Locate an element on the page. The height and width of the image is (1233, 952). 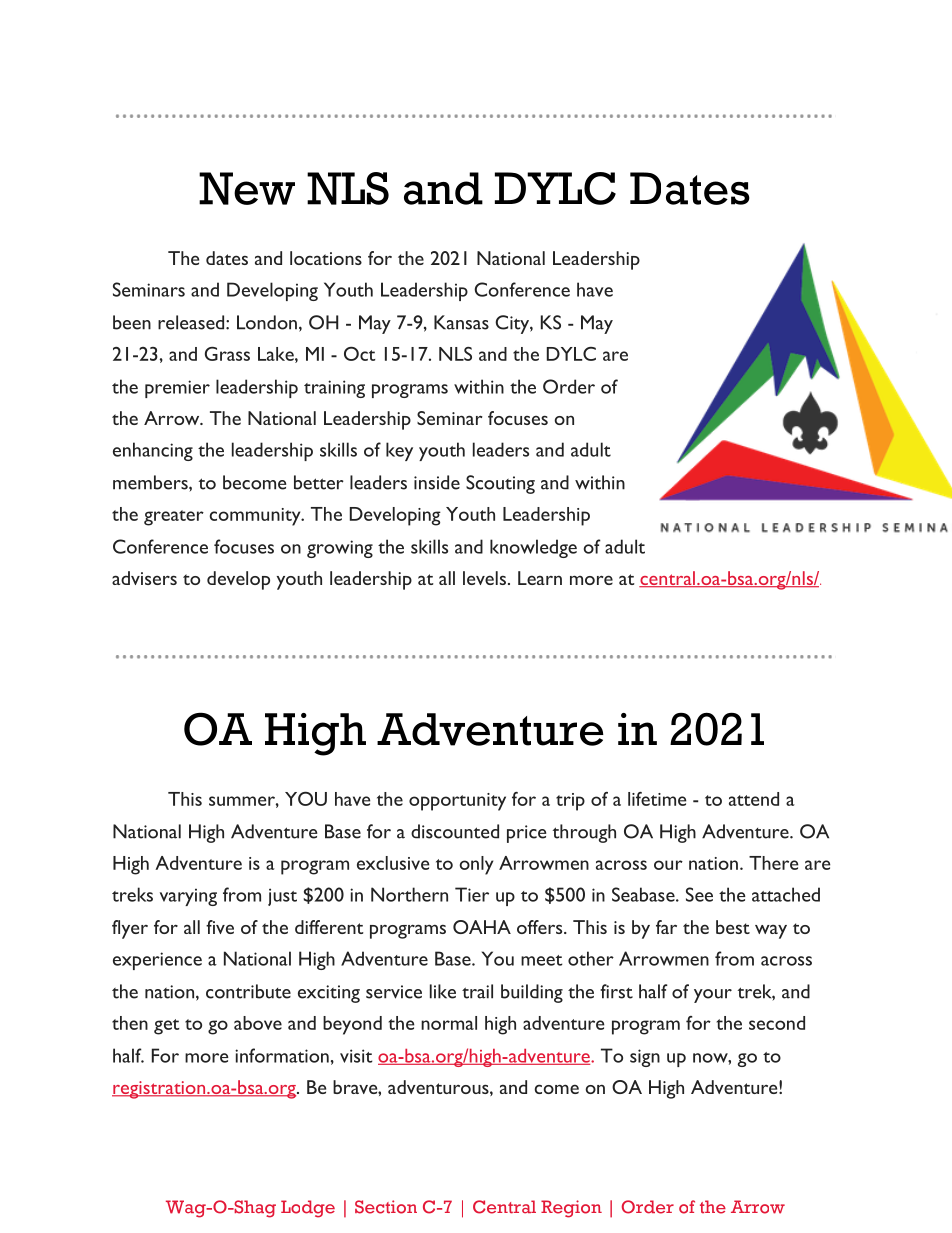
attend is located at coordinates (754, 799).
